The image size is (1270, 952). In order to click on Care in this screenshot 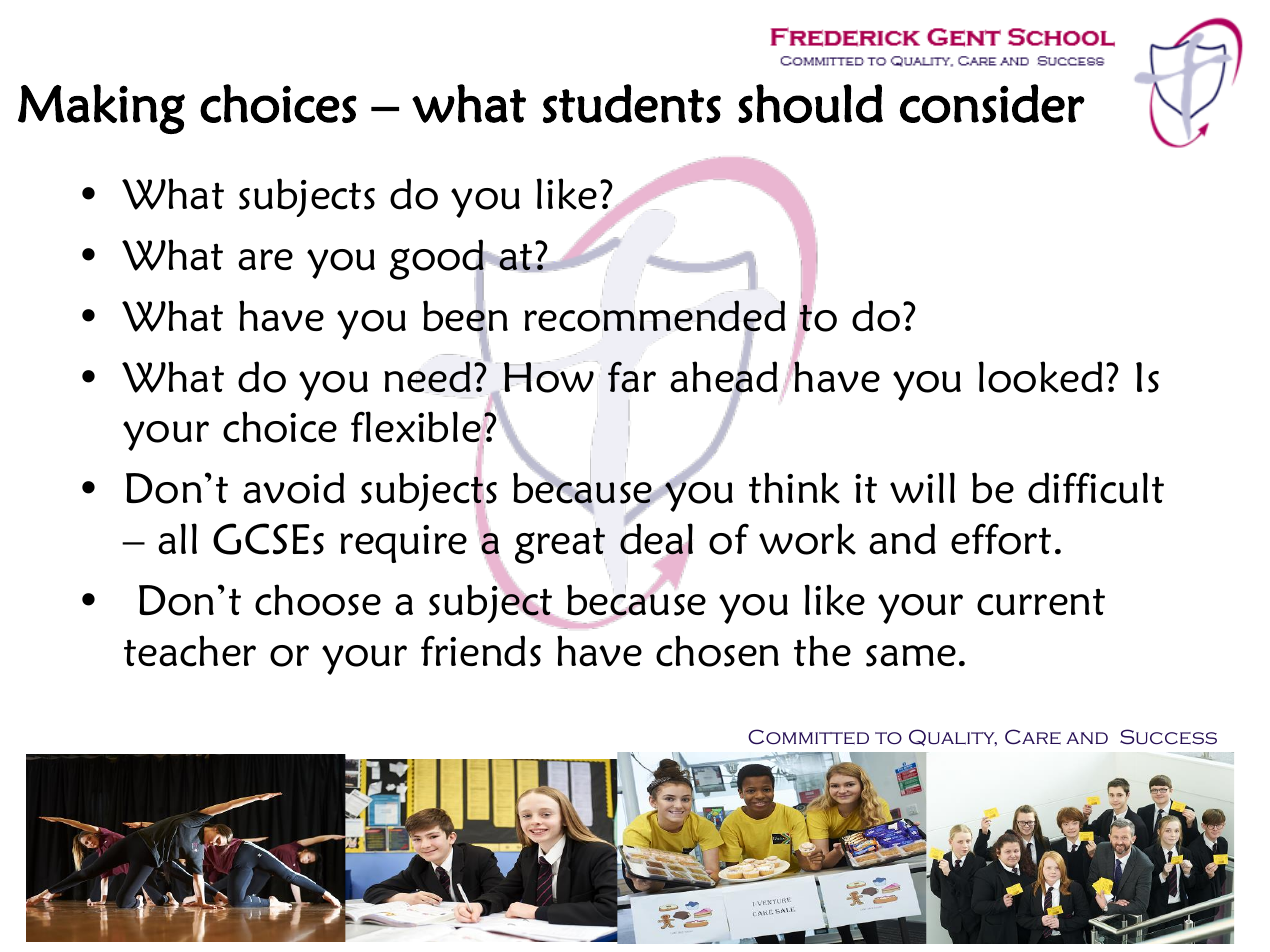, I will do `click(1033, 737)`.
